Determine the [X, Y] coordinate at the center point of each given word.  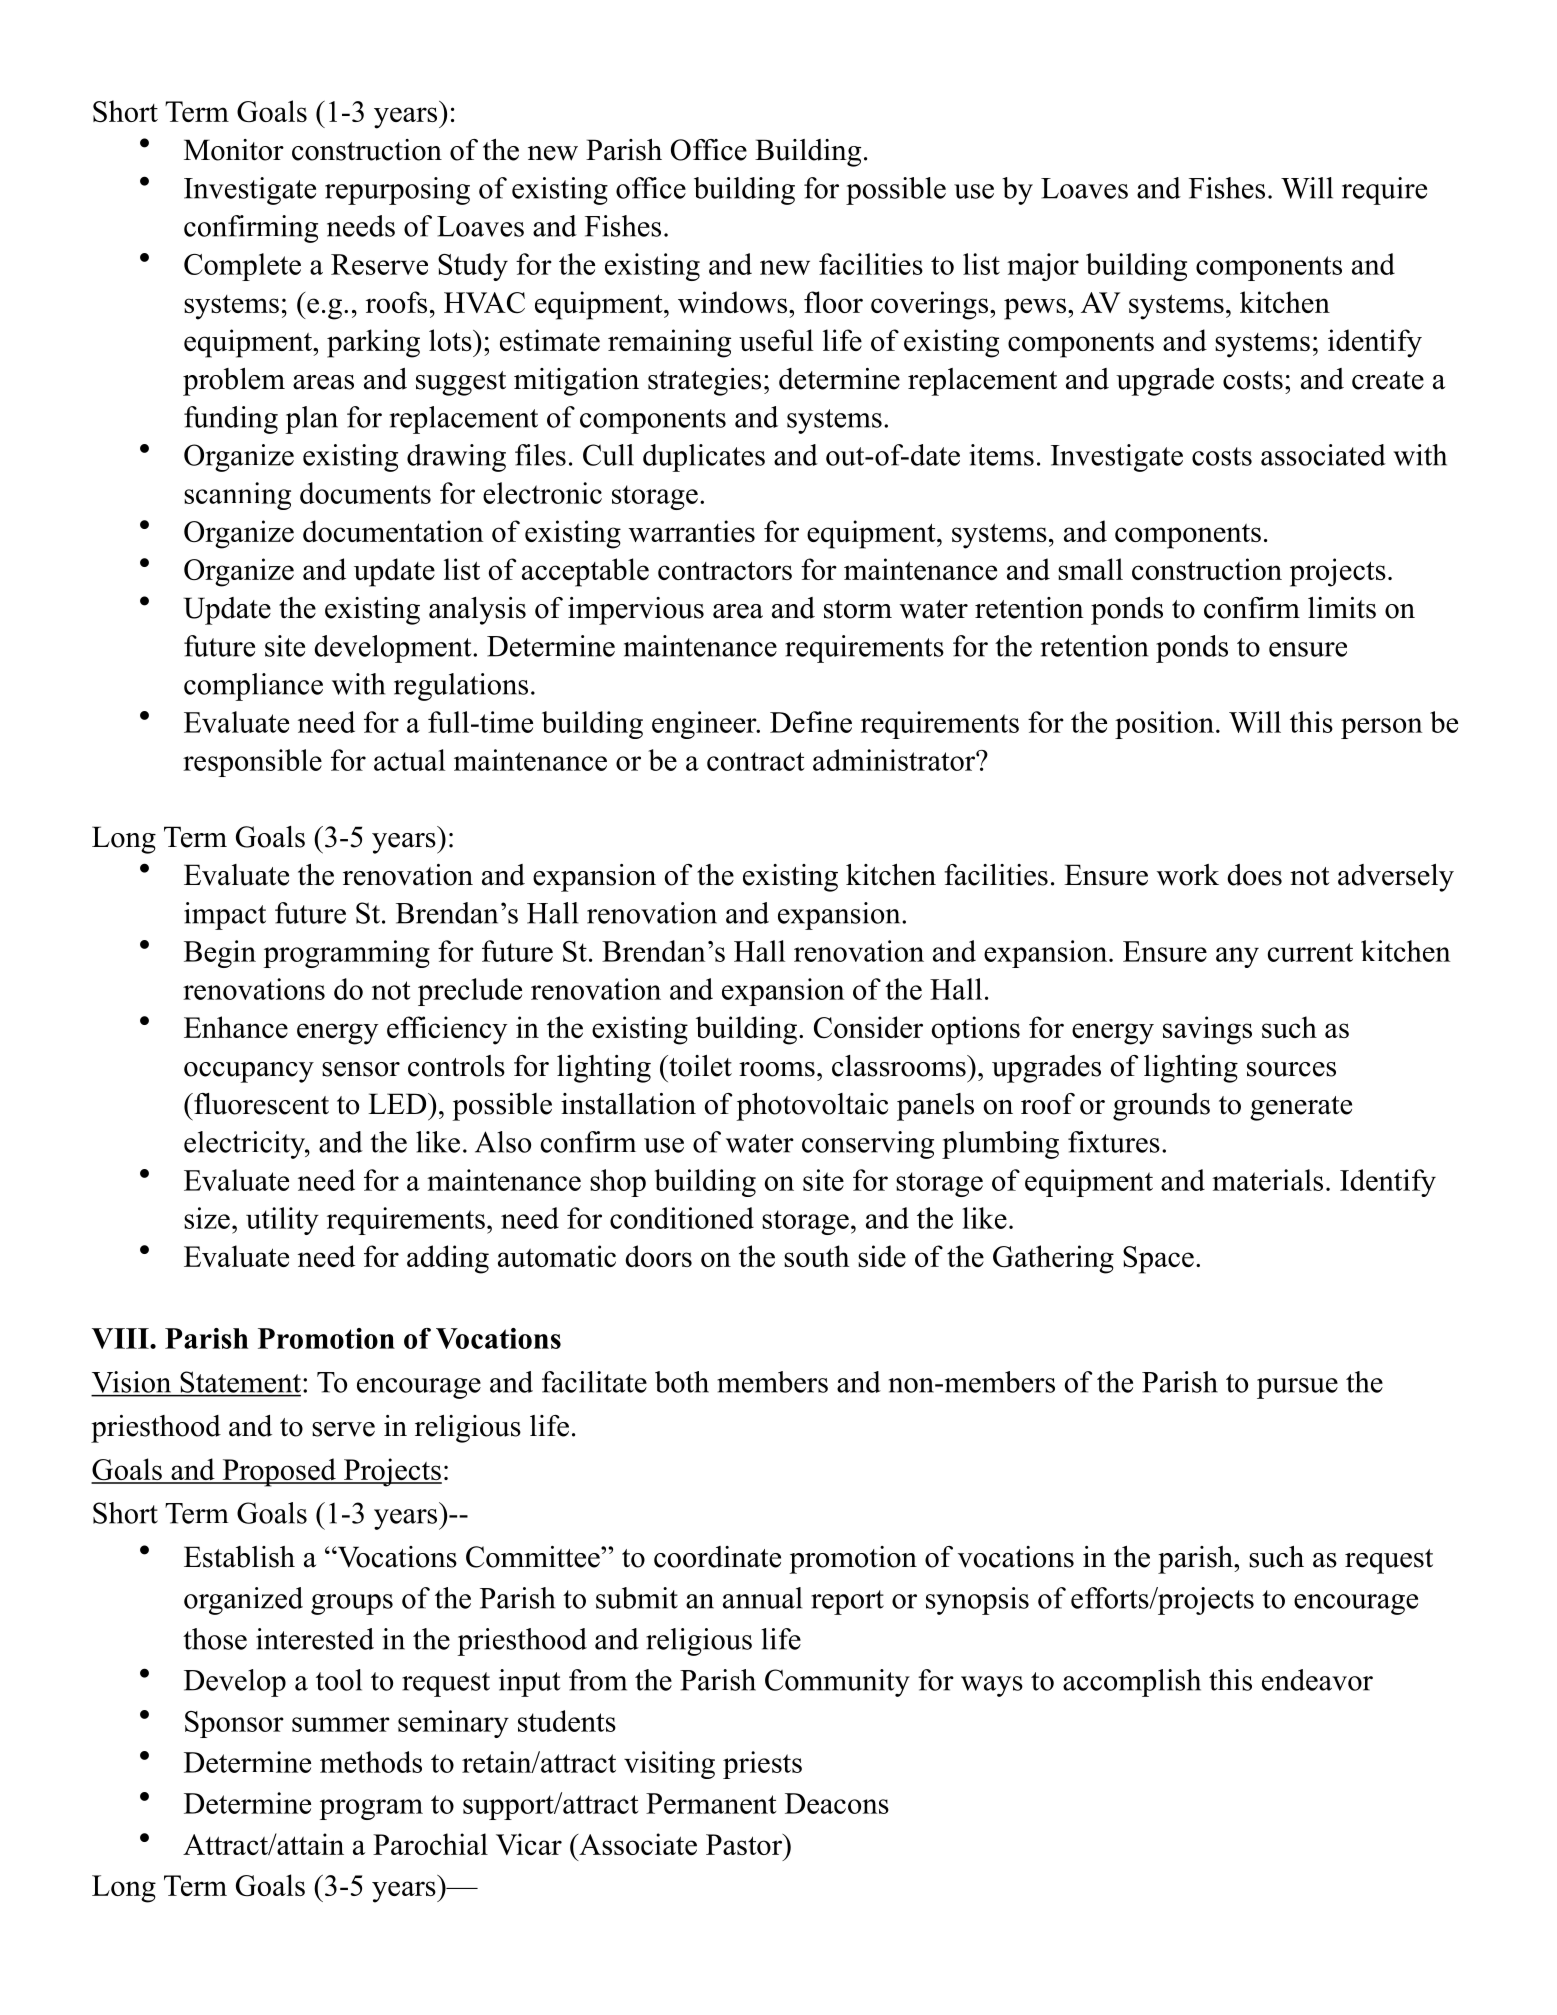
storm [858, 609]
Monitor [234, 150]
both [682, 1382]
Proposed [279, 1472]
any [1237, 957]
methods [371, 1762]
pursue [1297, 1388]
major [1043, 267]
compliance [253, 687]
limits [1342, 608]
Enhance [236, 1027]
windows [732, 302]
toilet [699, 1066]
